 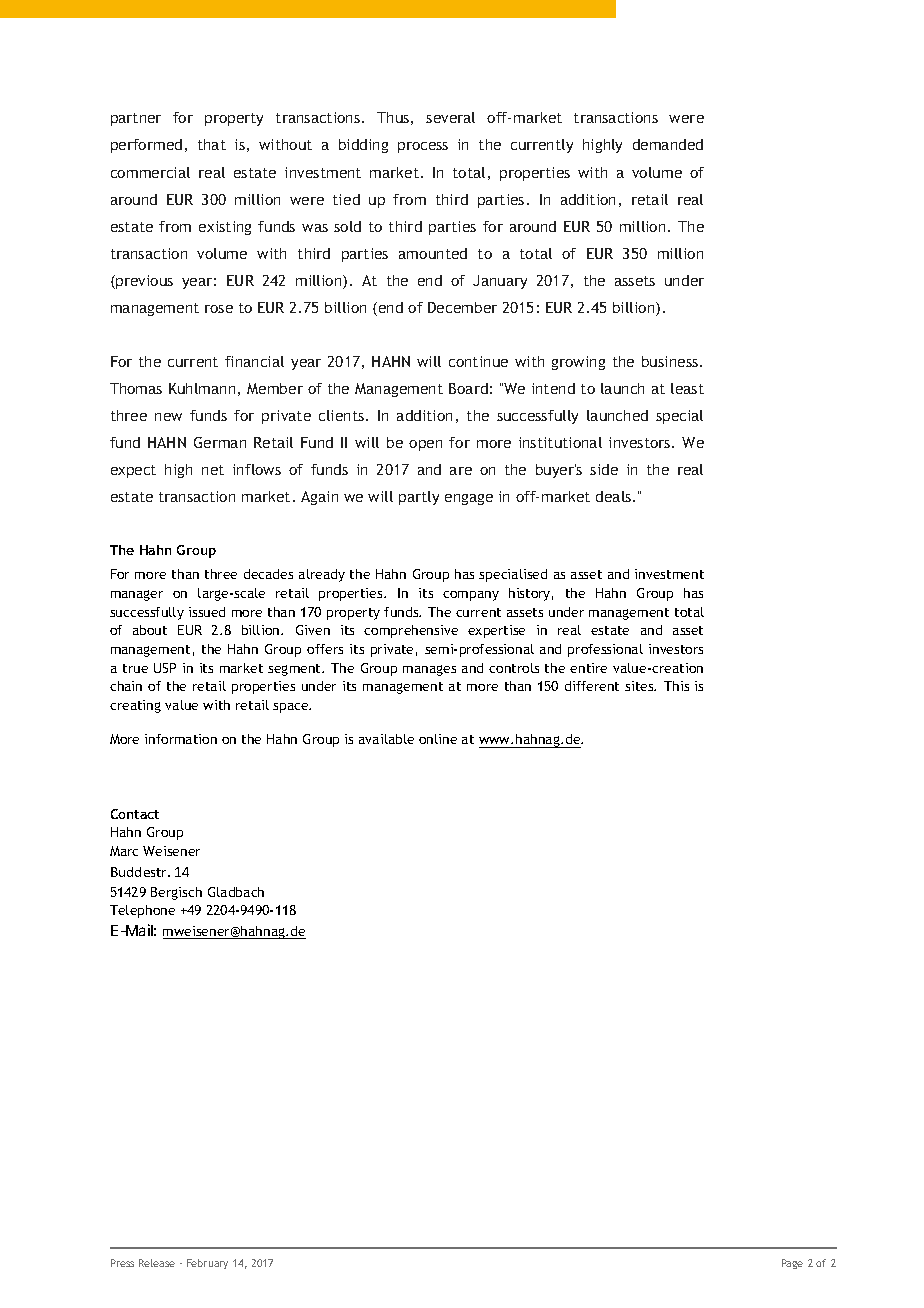 What do you see at coordinates (676, 686) in the page?
I see `This` at bounding box center [676, 686].
